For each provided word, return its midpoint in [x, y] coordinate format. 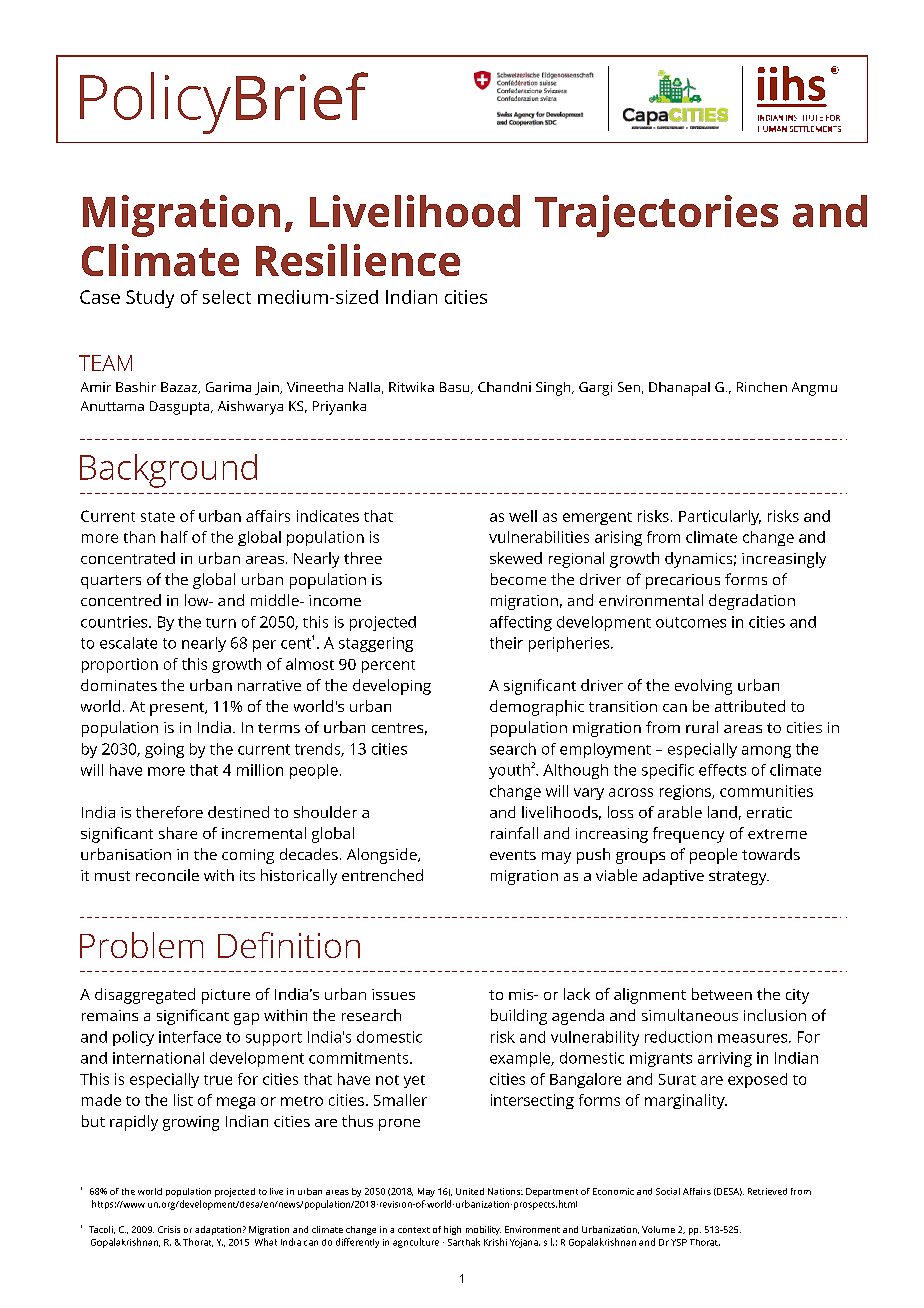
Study [150, 299]
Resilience [358, 260]
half [174, 537]
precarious [683, 581]
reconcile [167, 875]
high [452, 1230]
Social [668, 1191]
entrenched [382, 875]
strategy [739, 878]
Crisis [169, 1229]
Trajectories [656, 216]
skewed [516, 558]
